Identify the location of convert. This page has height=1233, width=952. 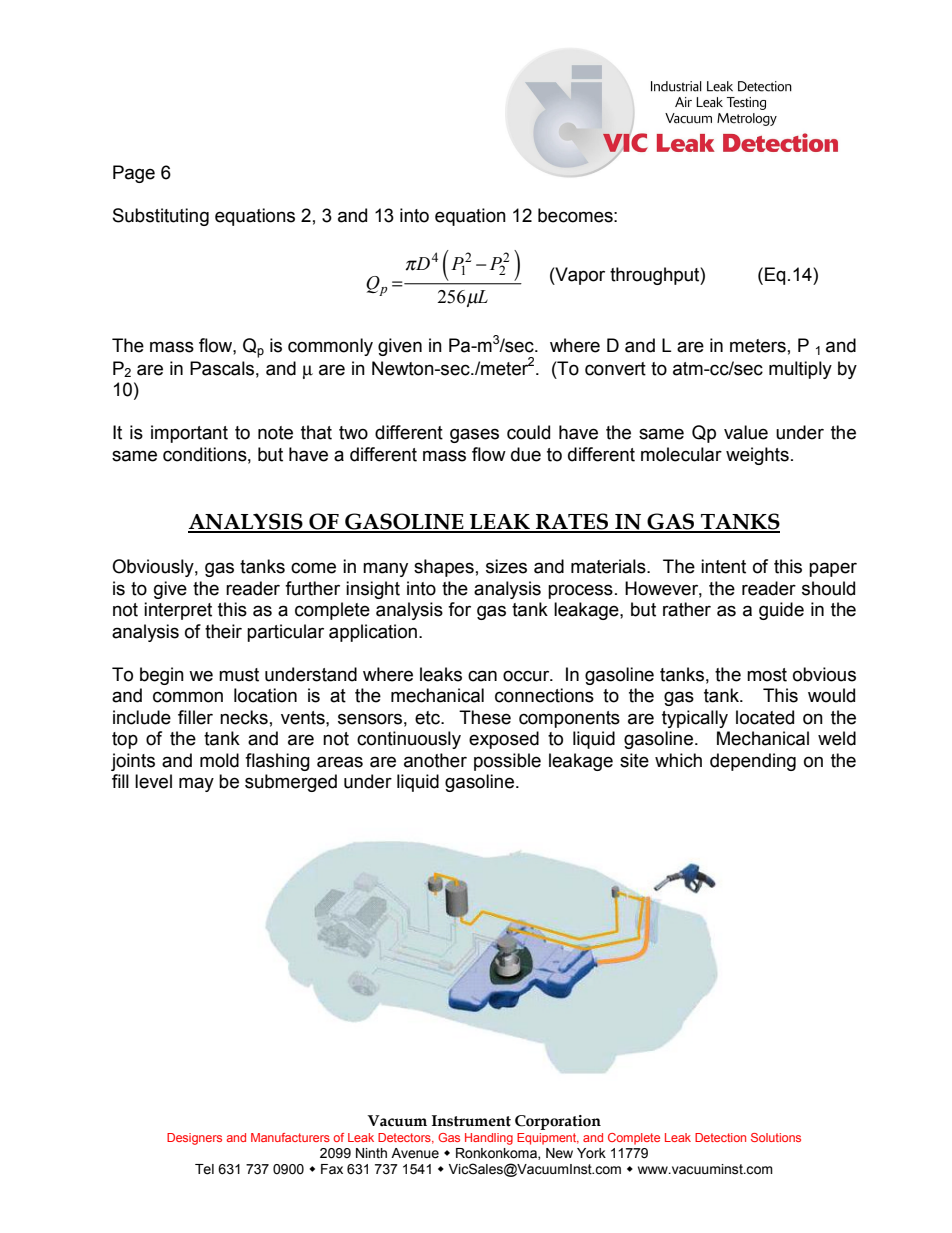
(615, 369).
